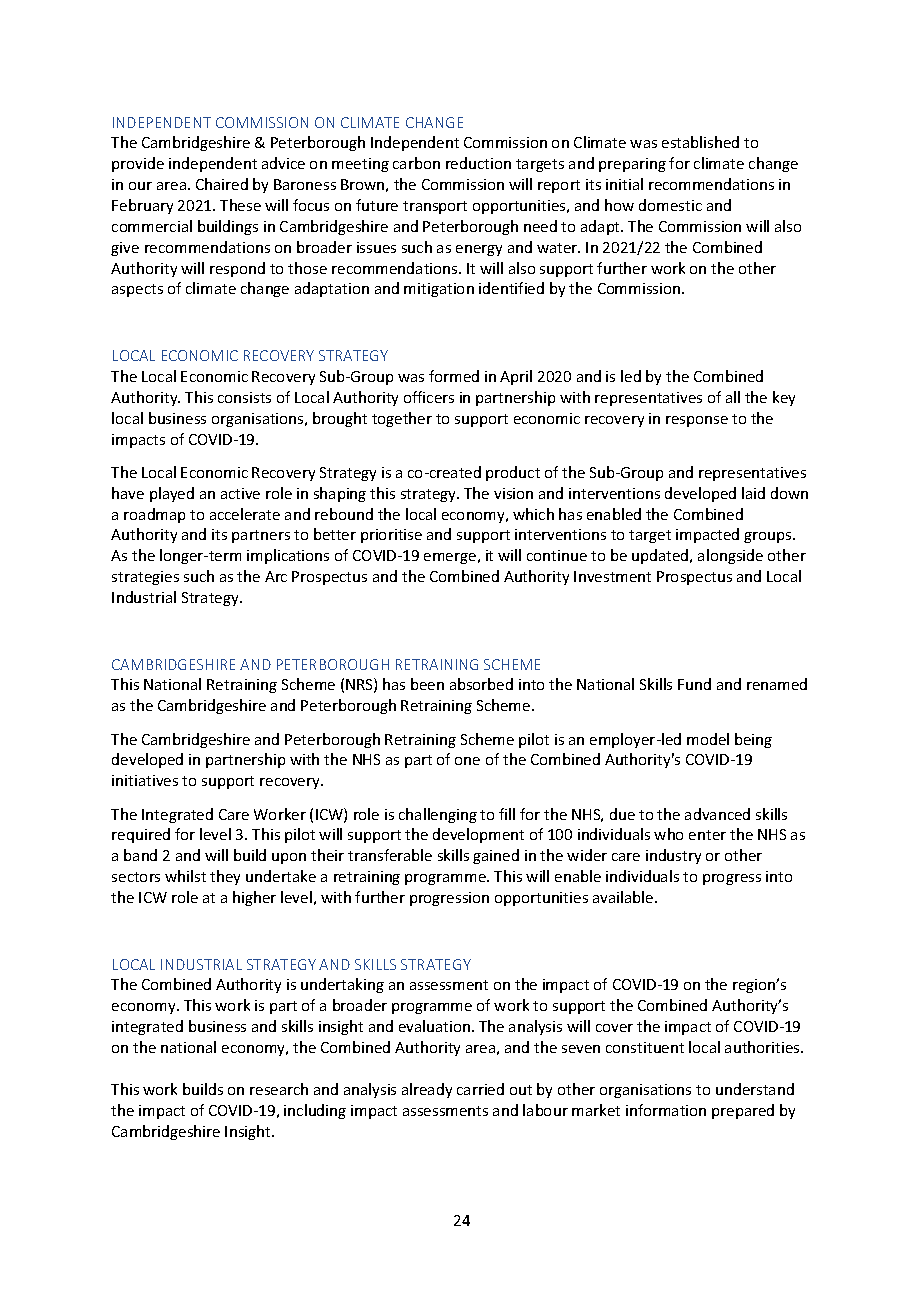  Describe the element at coordinates (753, 493) in the document. I see `laid` at that location.
